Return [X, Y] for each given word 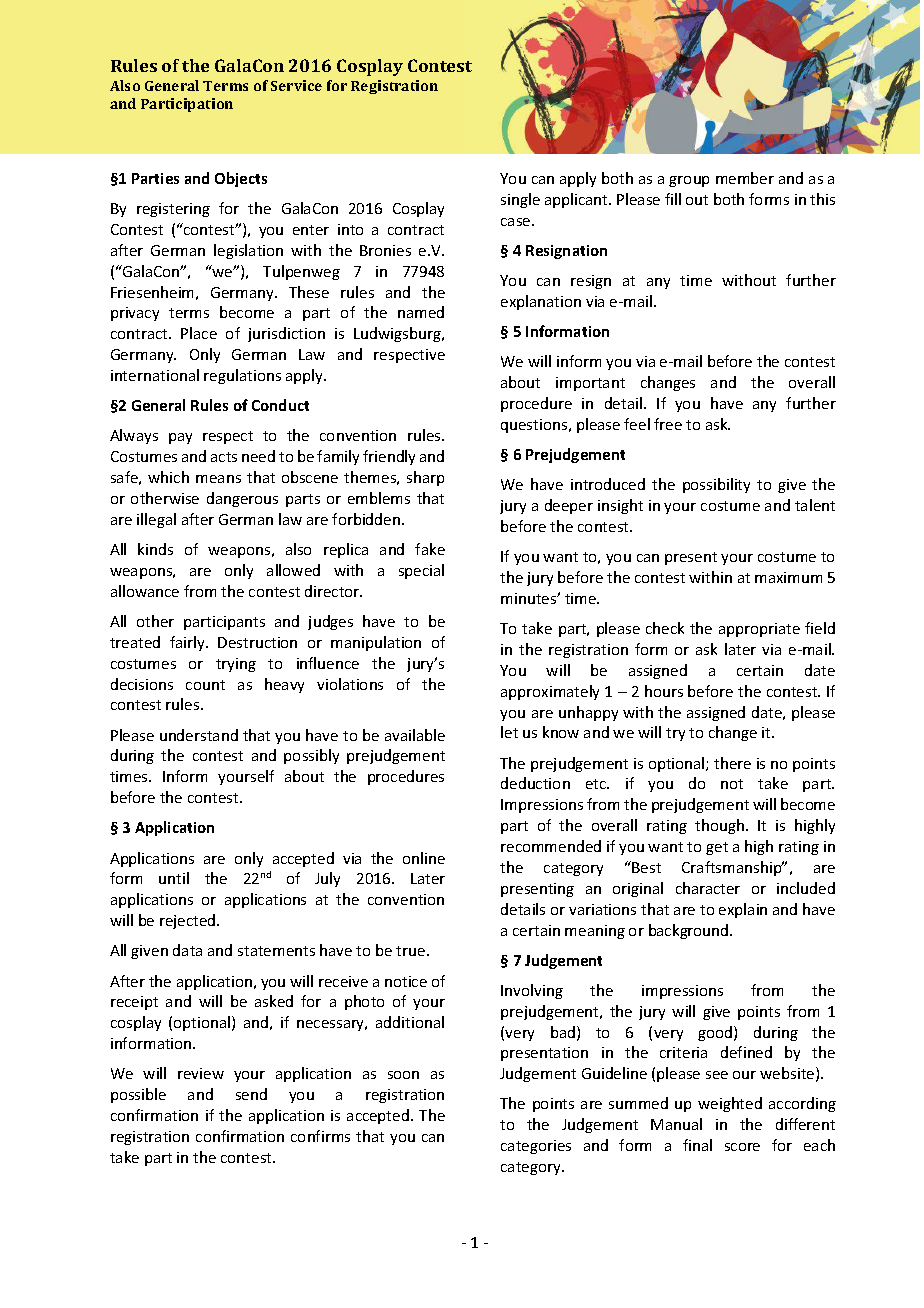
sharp [425, 478]
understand [199, 735]
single [520, 200]
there [732, 763]
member [745, 178]
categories [536, 1147]
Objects [241, 179]
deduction [535, 783]
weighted [730, 1104]
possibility [716, 485]
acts [224, 457]
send [251, 1094]
